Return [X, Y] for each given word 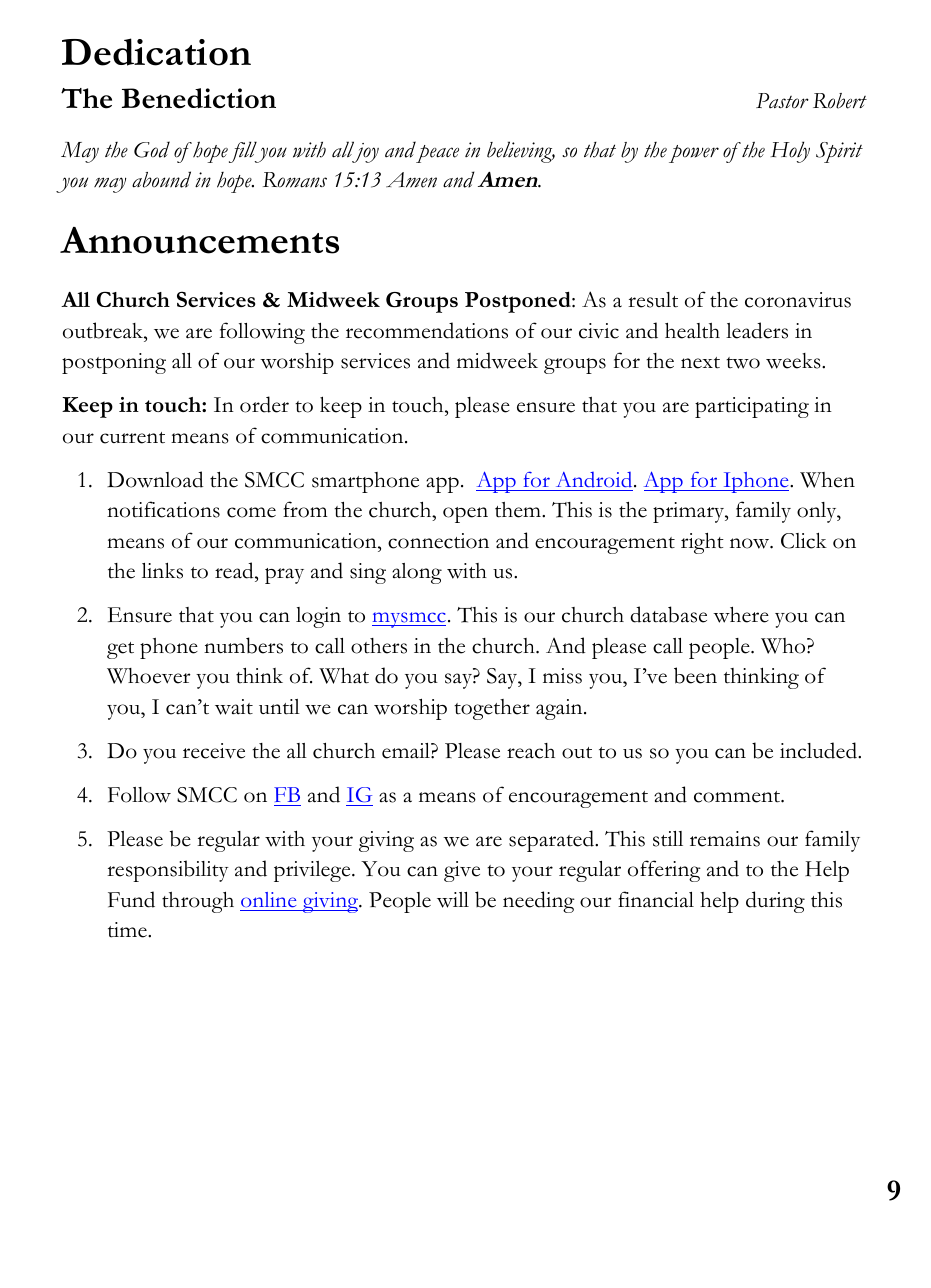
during [775, 902]
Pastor [782, 101]
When [827, 480]
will [453, 900]
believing [521, 152]
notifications [163, 509]
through [198, 902]
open [465, 515]
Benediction [199, 98]
